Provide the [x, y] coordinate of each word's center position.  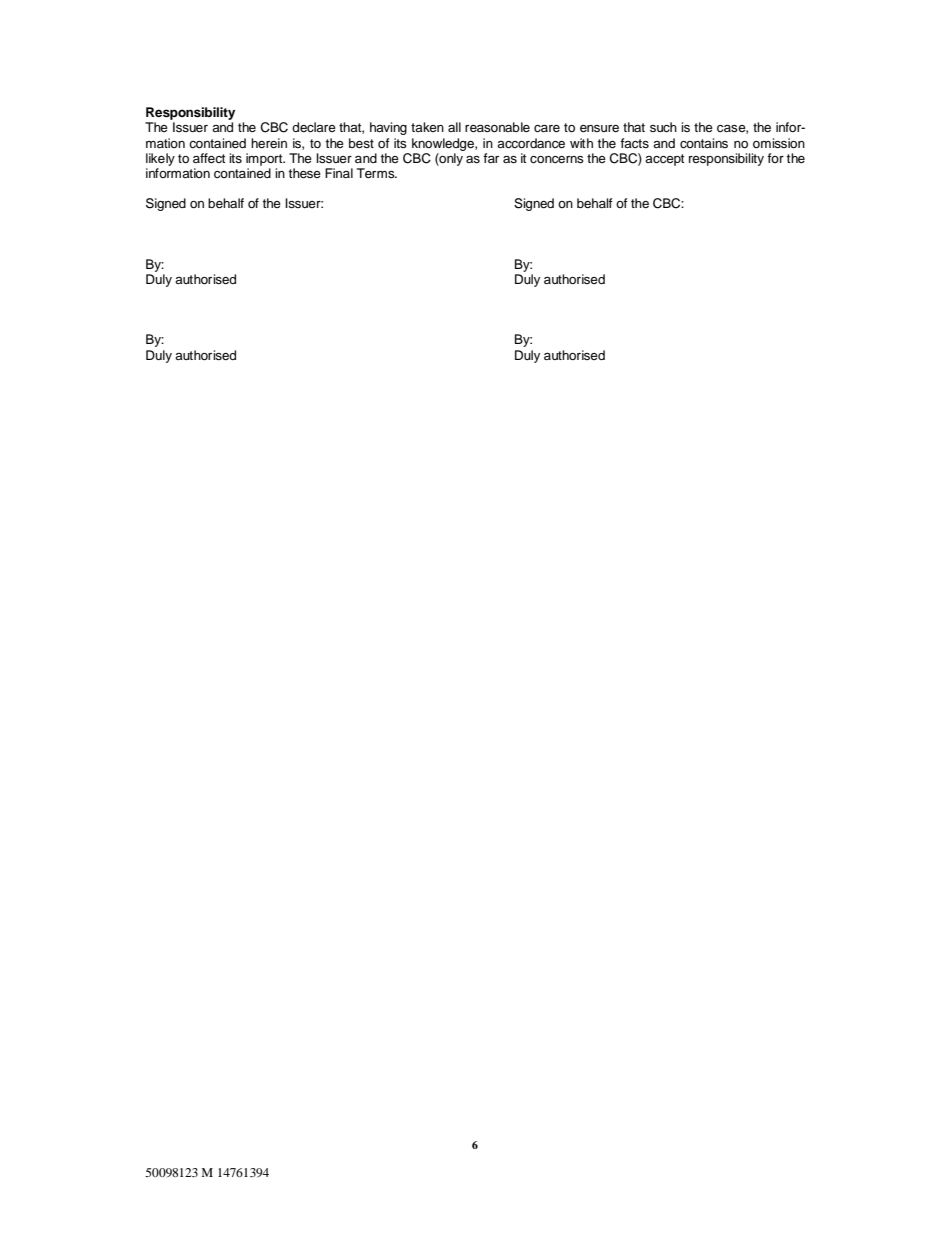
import [265, 159]
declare [314, 127]
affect [209, 158]
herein [269, 143]
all [454, 127]
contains [704, 143]
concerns [557, 160]
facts [634, 143]
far [491, 158]
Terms [377, 173]
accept [664, 160]
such [663, 127]
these [304, 173]
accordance [531, 143]
